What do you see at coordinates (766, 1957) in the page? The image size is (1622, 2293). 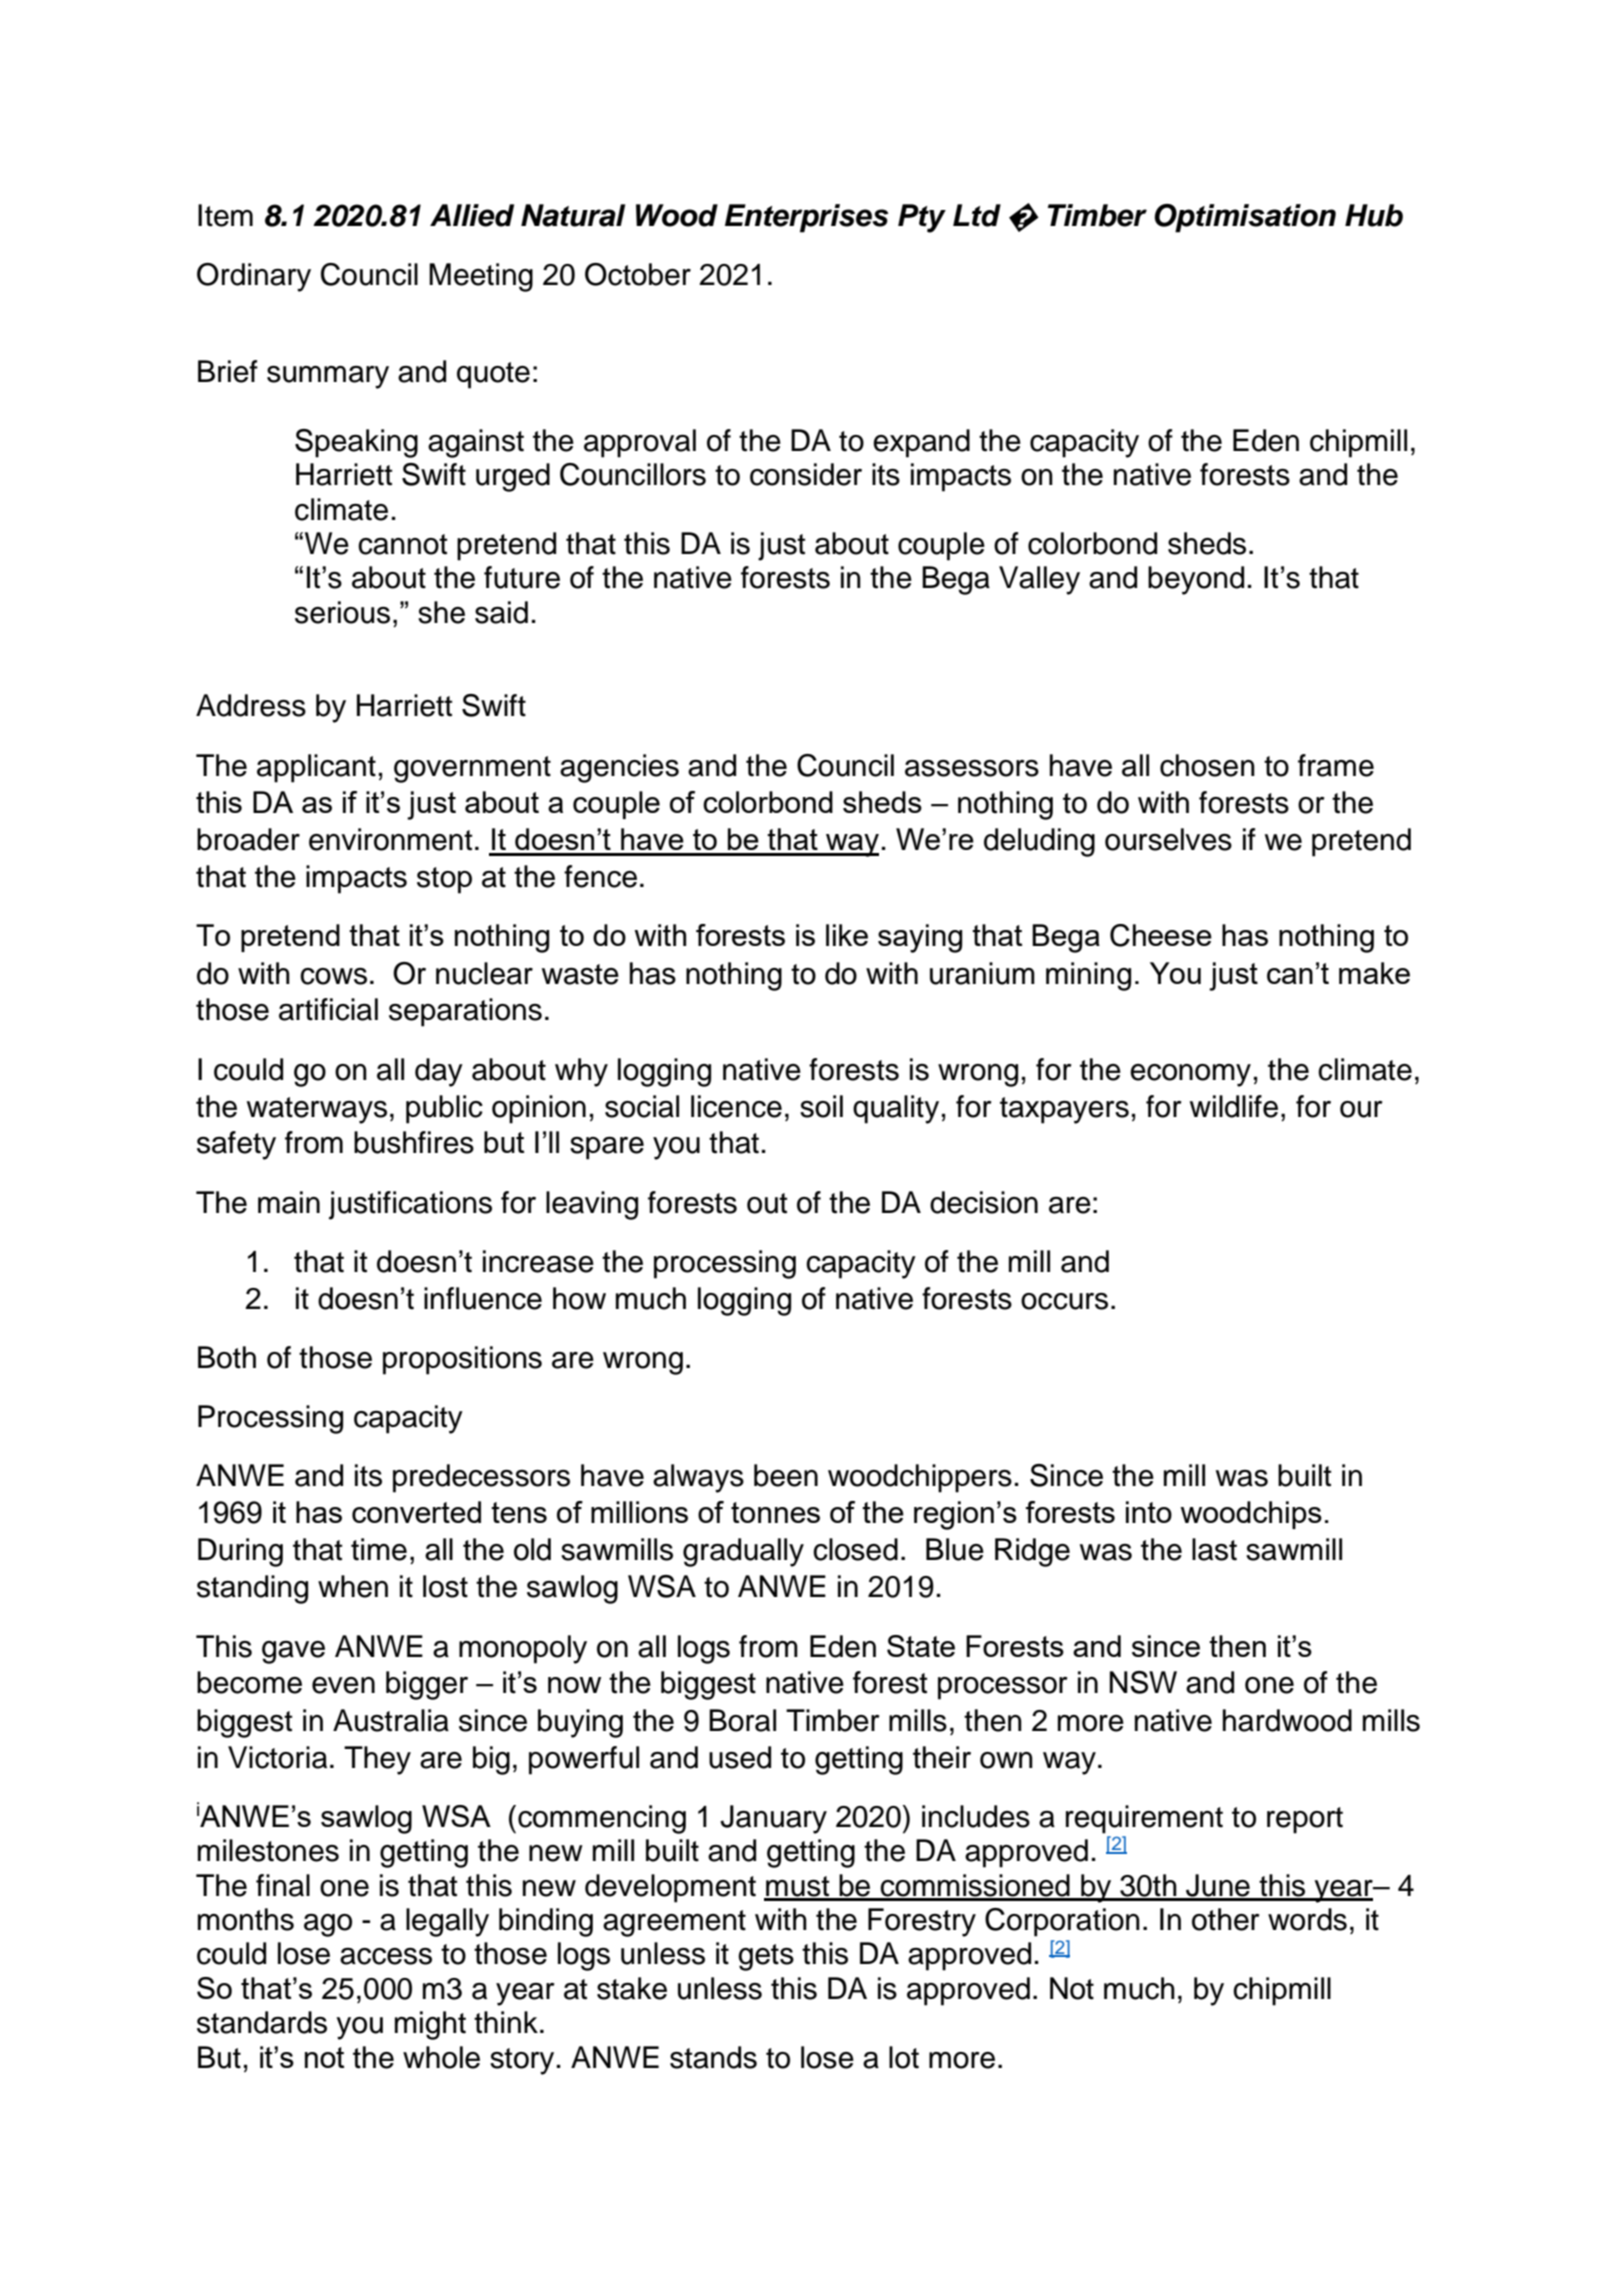 I see `gets` at bounding box center [766, 1957].
